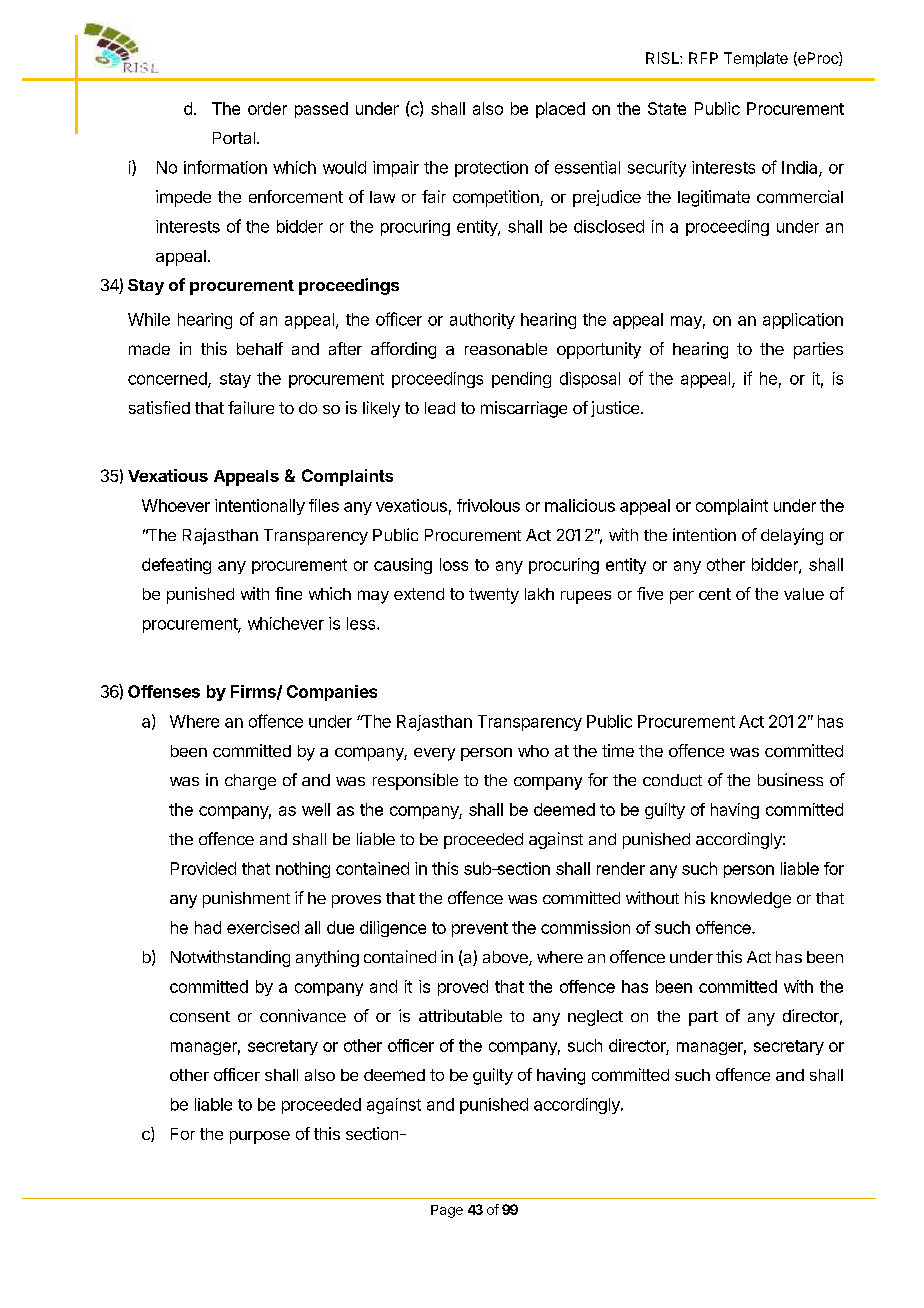  Describe the element at coordinates (288, 593) in the screenshot. I see `fine` at that location.
